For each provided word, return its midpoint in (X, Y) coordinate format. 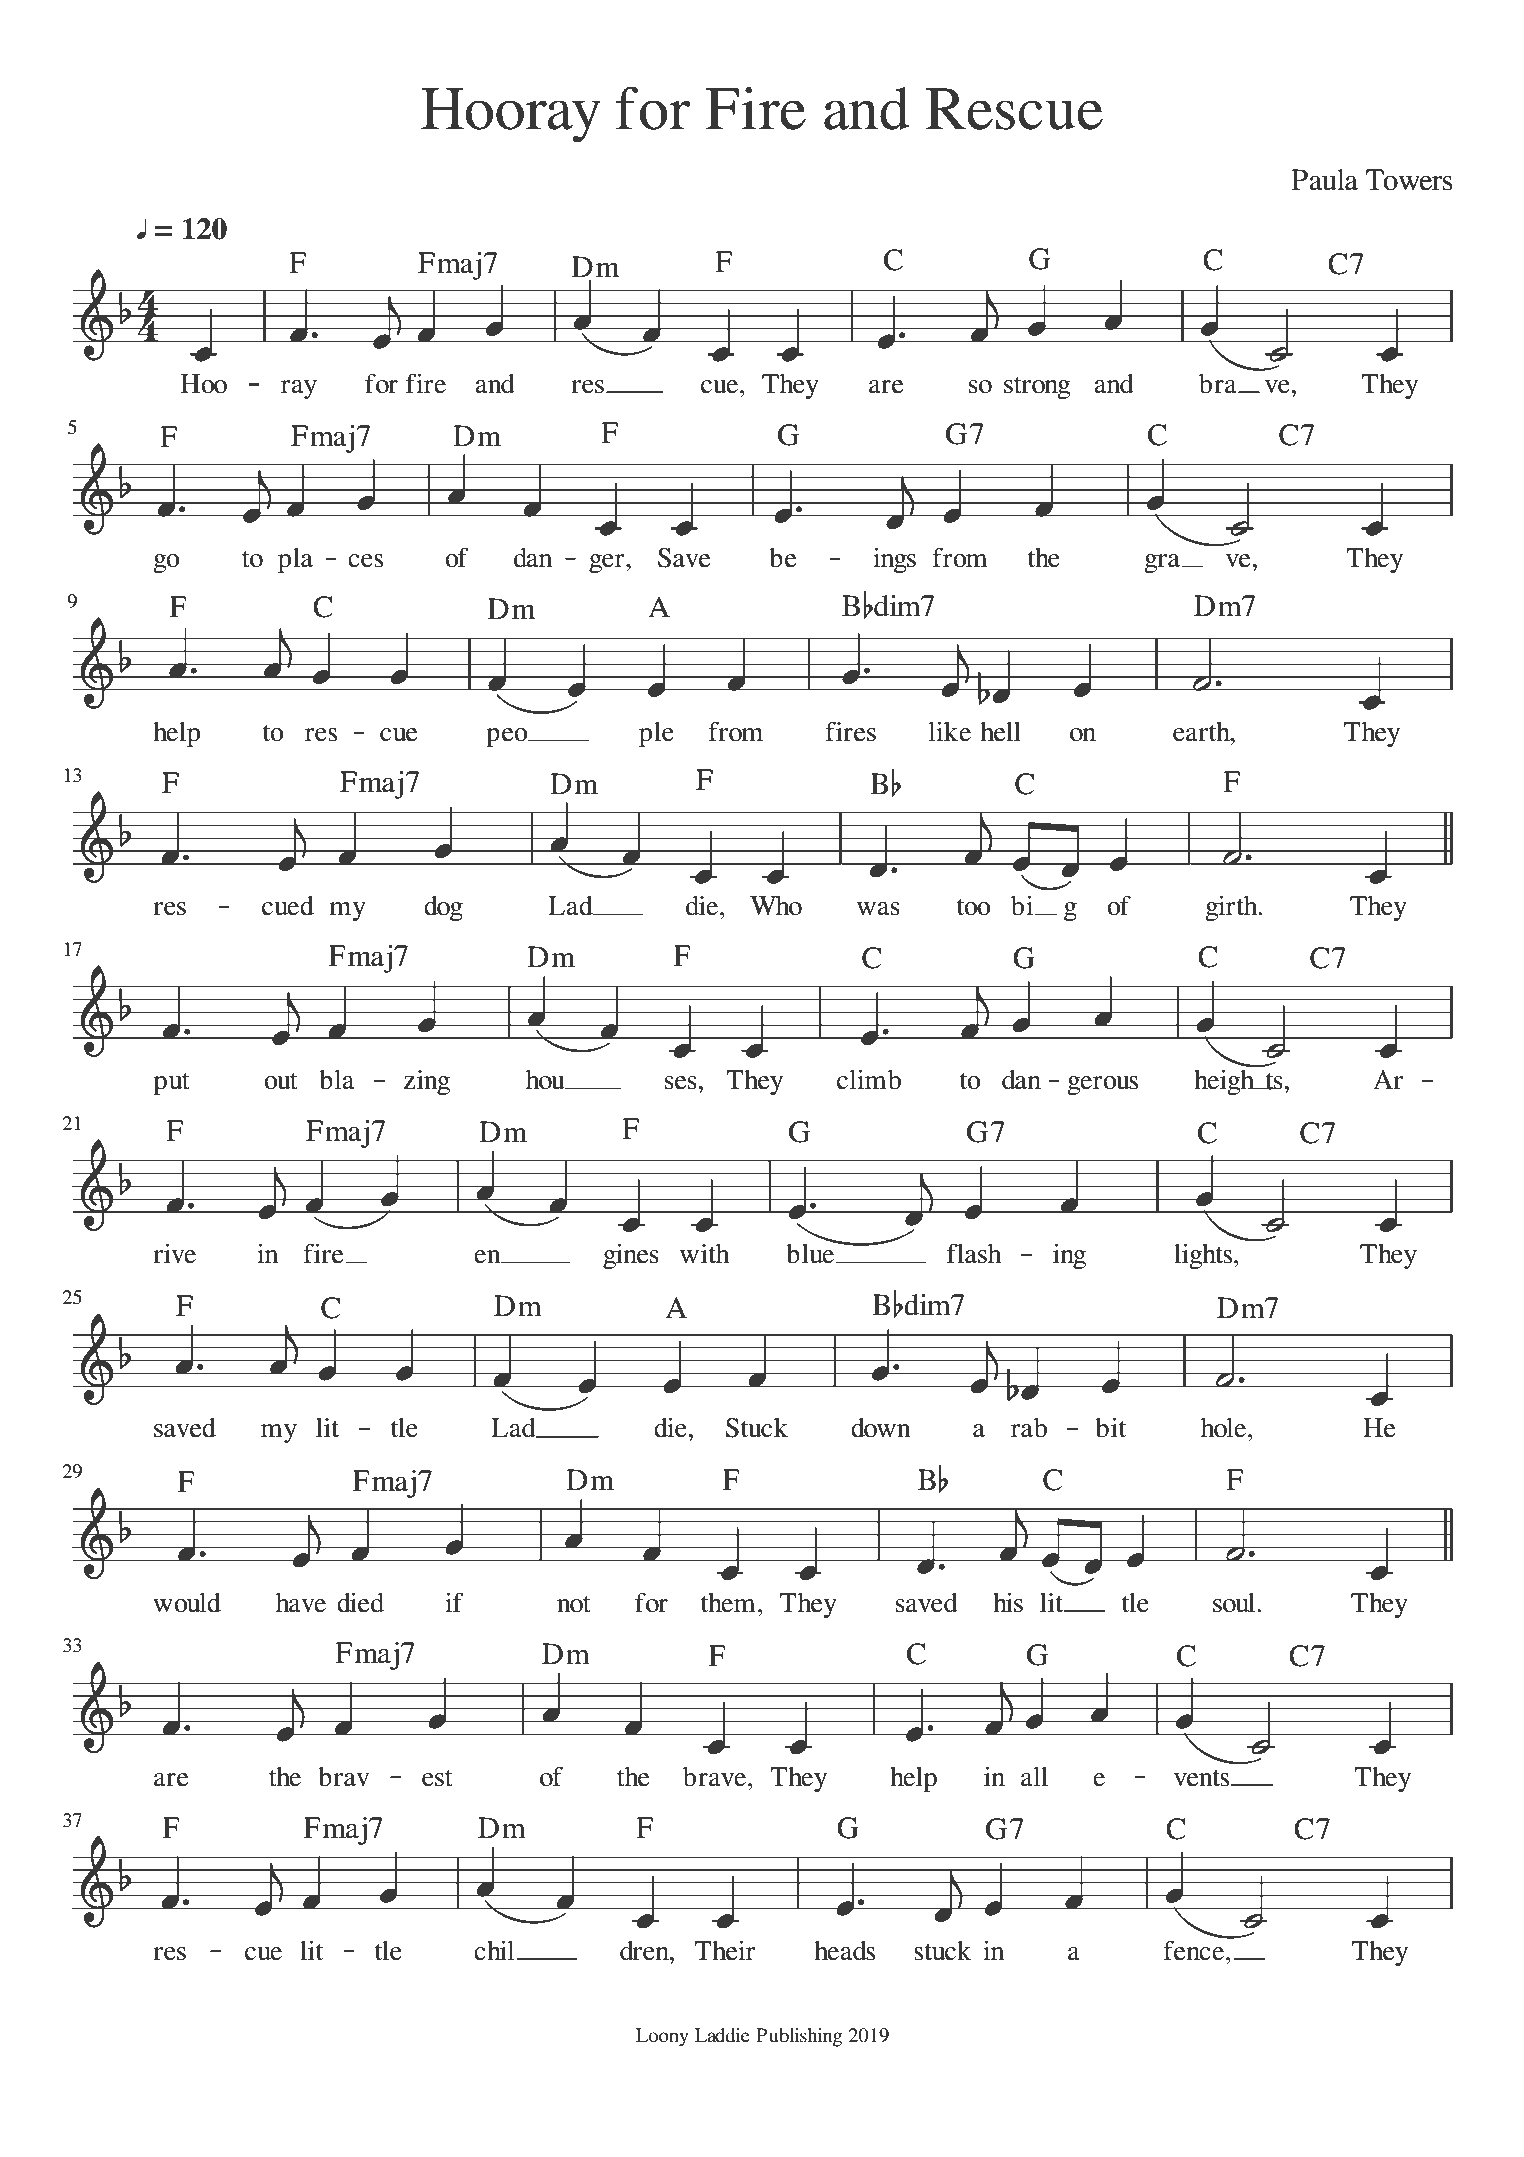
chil (495, 1951)
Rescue (1014, 109)
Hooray (511, 115)
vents (1203, 1778)
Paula (1324, 180)
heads (844, 1951)
